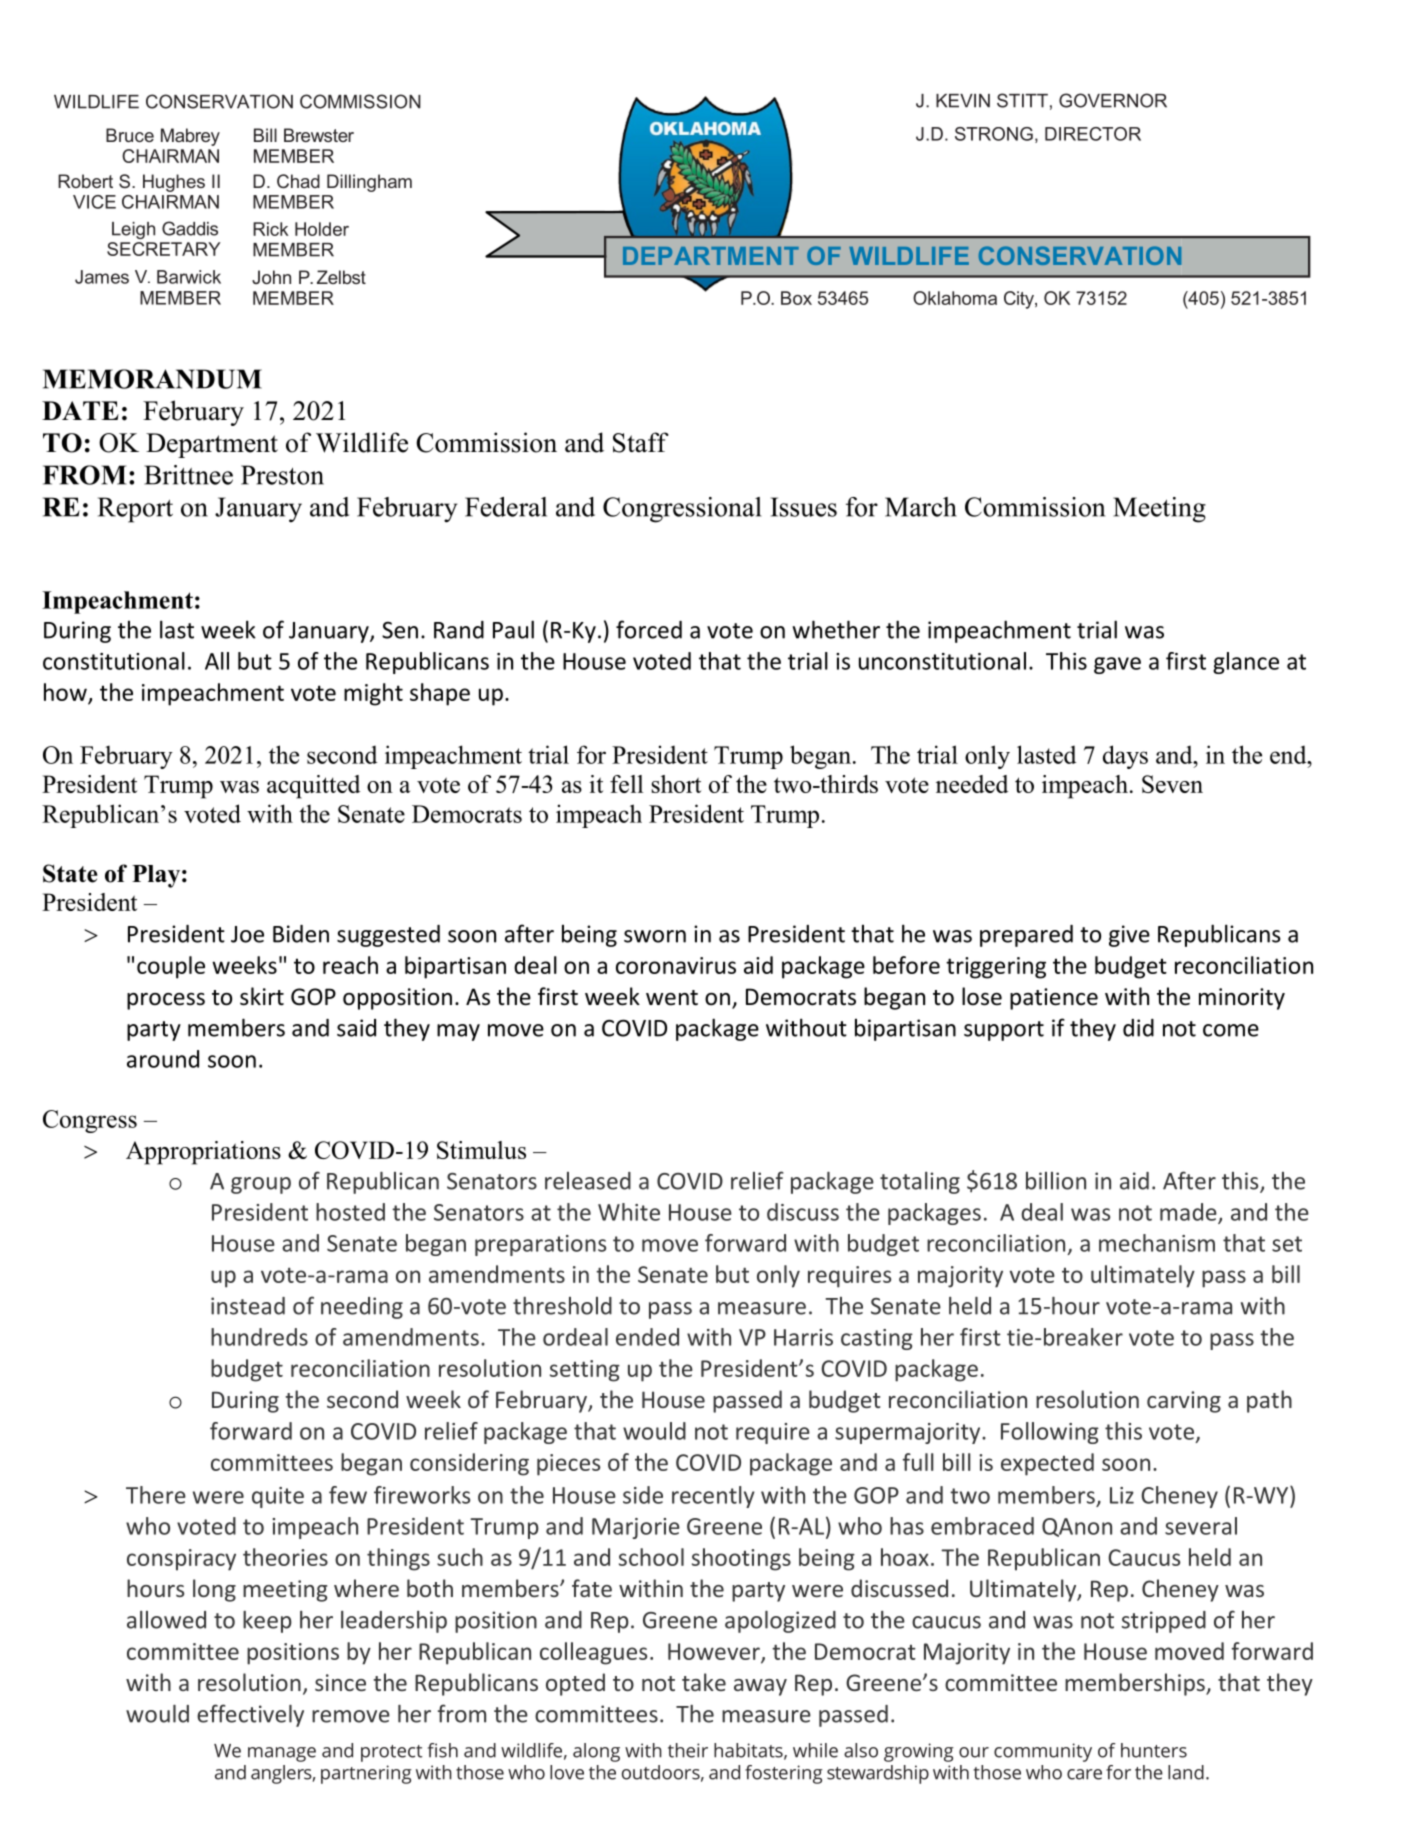  What do you see at coordinates (1154, 1750) in the screenshot?
I see `hunters` at bounding box center [1154, 1750].
